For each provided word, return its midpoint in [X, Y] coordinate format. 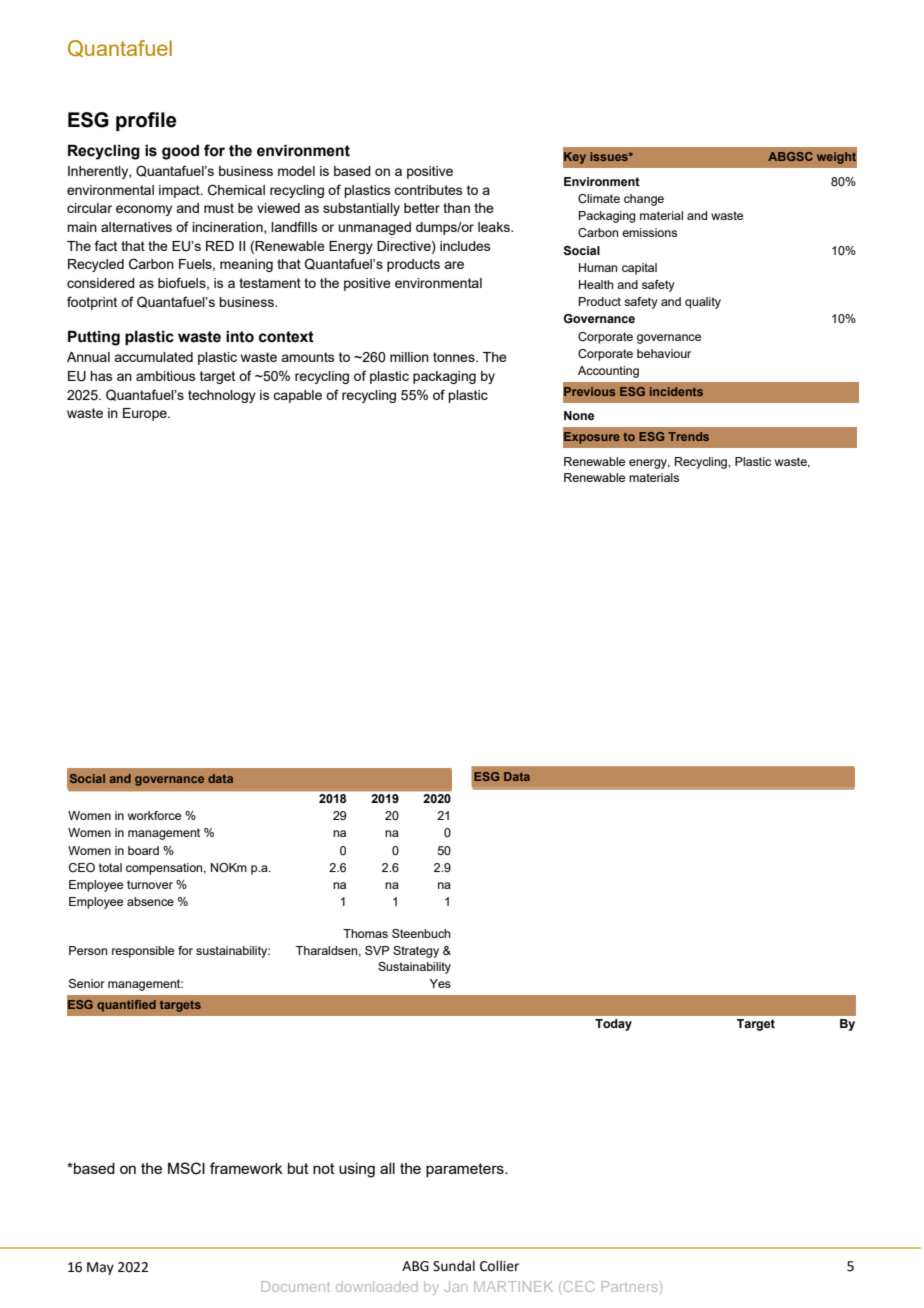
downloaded [376, 1286]
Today [613, 1025]
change [644, 200]
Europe [146, 414]
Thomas [365, 933]
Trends [688, 436]
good [180, 152]
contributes [428, 190]
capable [297, 396]
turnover [150, 884]
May [100, 1268]
